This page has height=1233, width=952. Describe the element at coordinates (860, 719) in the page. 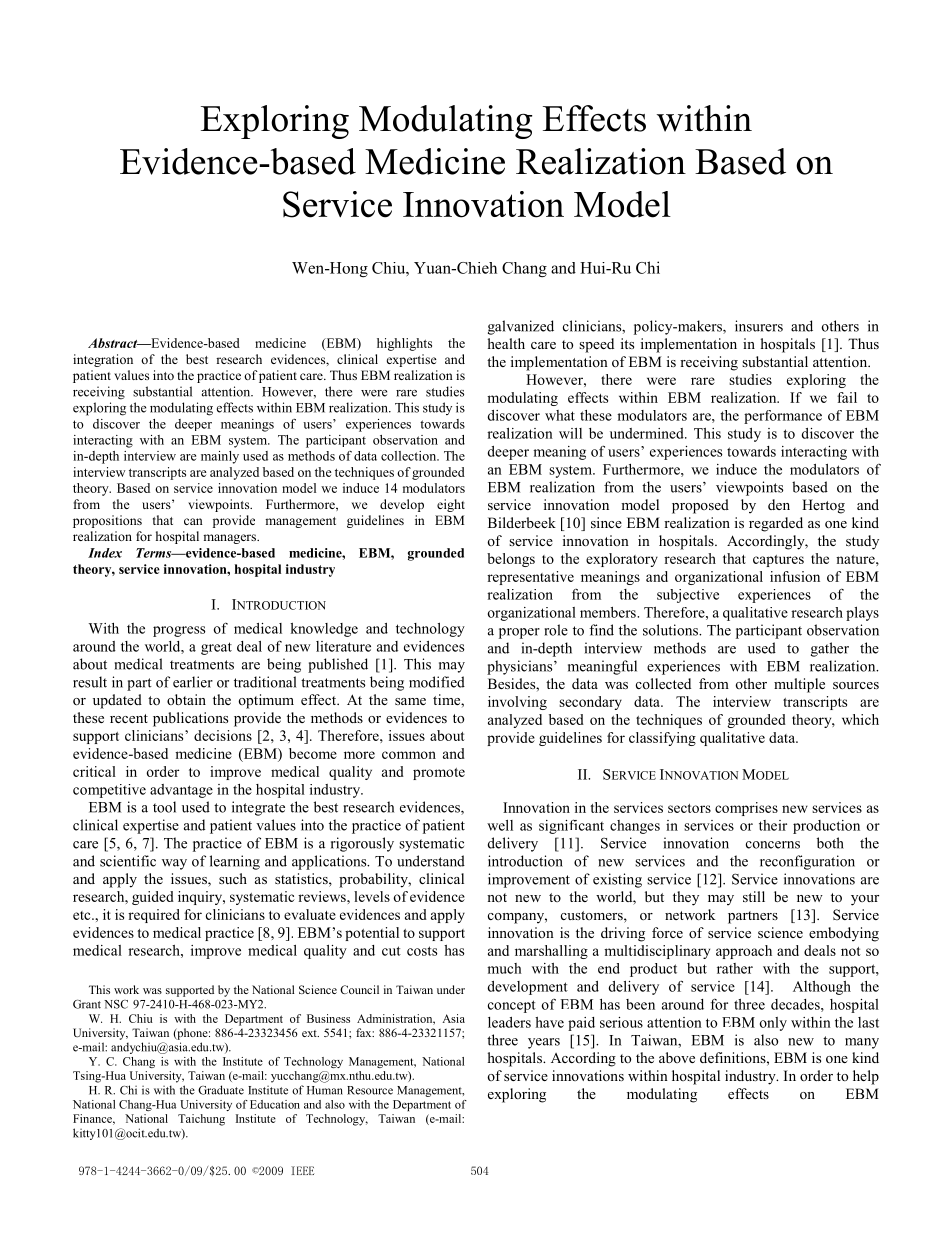

I see `which` at that location.
